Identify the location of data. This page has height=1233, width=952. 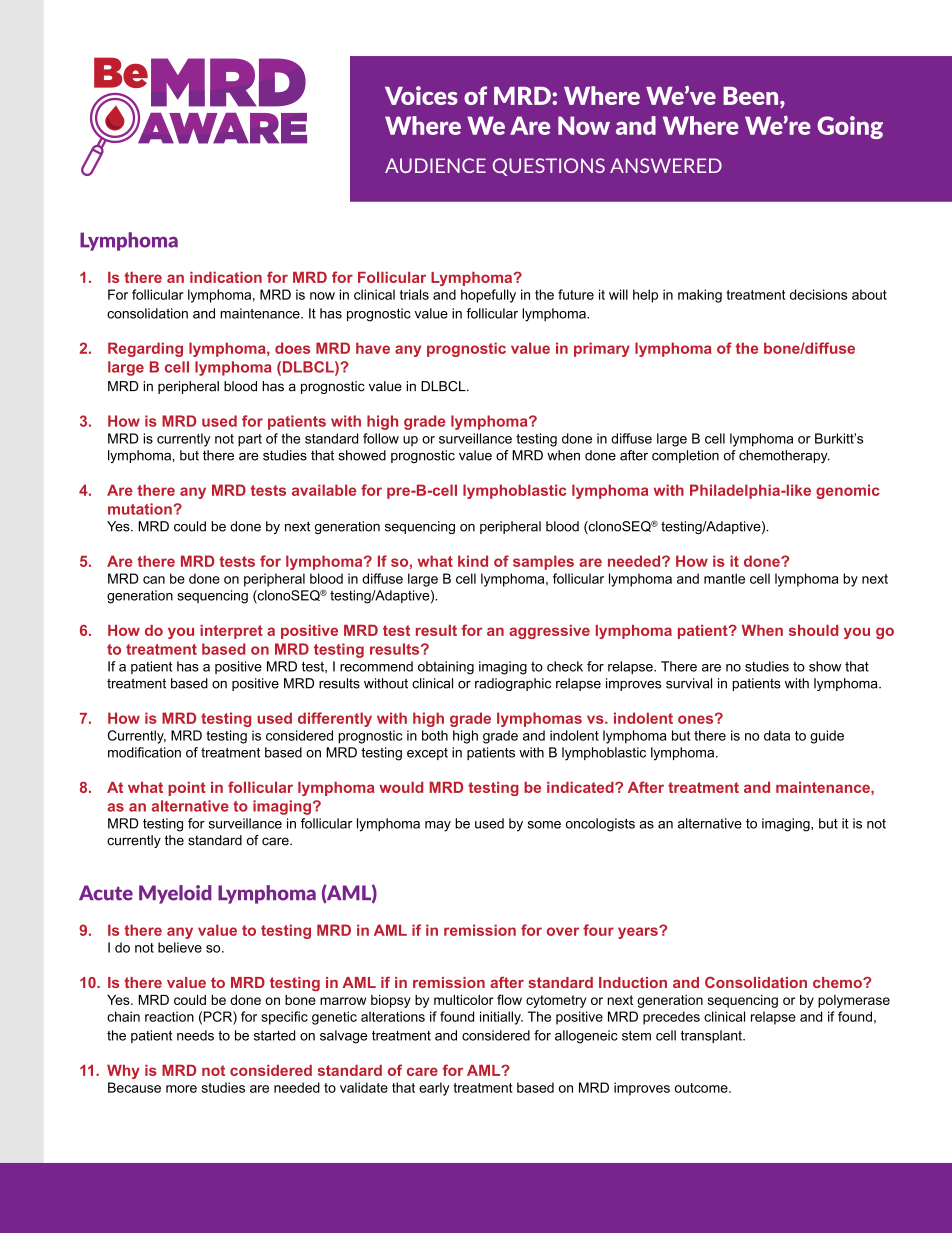
(777, 735).
